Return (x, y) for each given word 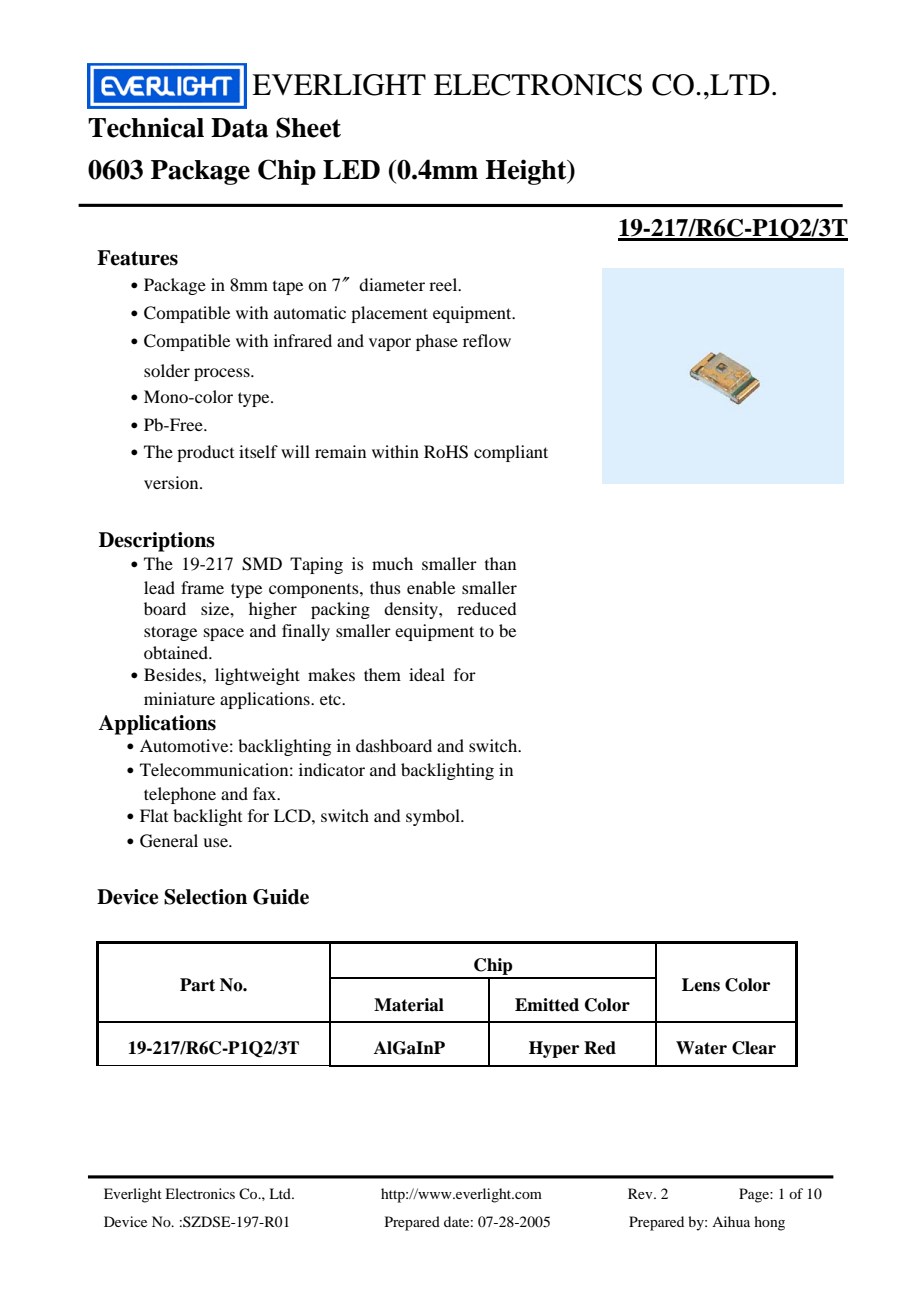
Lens (701, 985)
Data (239, 128)
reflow (487, 340)
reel (444, 284)
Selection (205, 897)
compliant (511, 453)
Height (527, 172)
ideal (427, 674)
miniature (179, 698)
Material (409, 1005)
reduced (486, 608)
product (205, 453)
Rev (641, 1193)
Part (197, 985)
